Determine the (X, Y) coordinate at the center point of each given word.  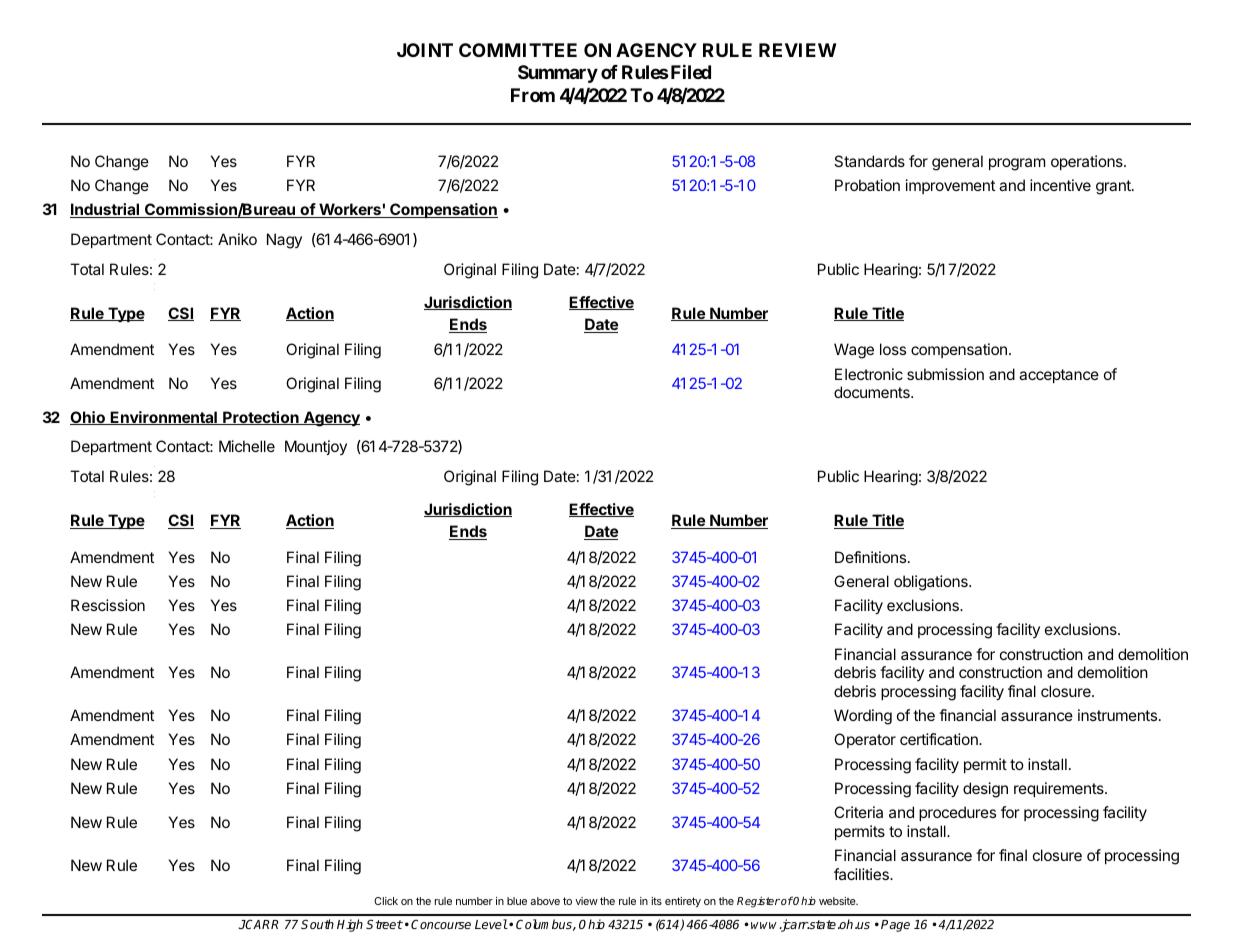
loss (893, 349)
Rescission (108, 605)
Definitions (872, 557)
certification (940, 739)
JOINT (425, 50)
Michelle (247, 446)
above (545, 901)
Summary (558, 74)
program (1017, 164)
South (317, 924)
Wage (854, 351)
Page (895, 926)
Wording (863, 717)
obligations (932, 583)
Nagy (284, 241)
